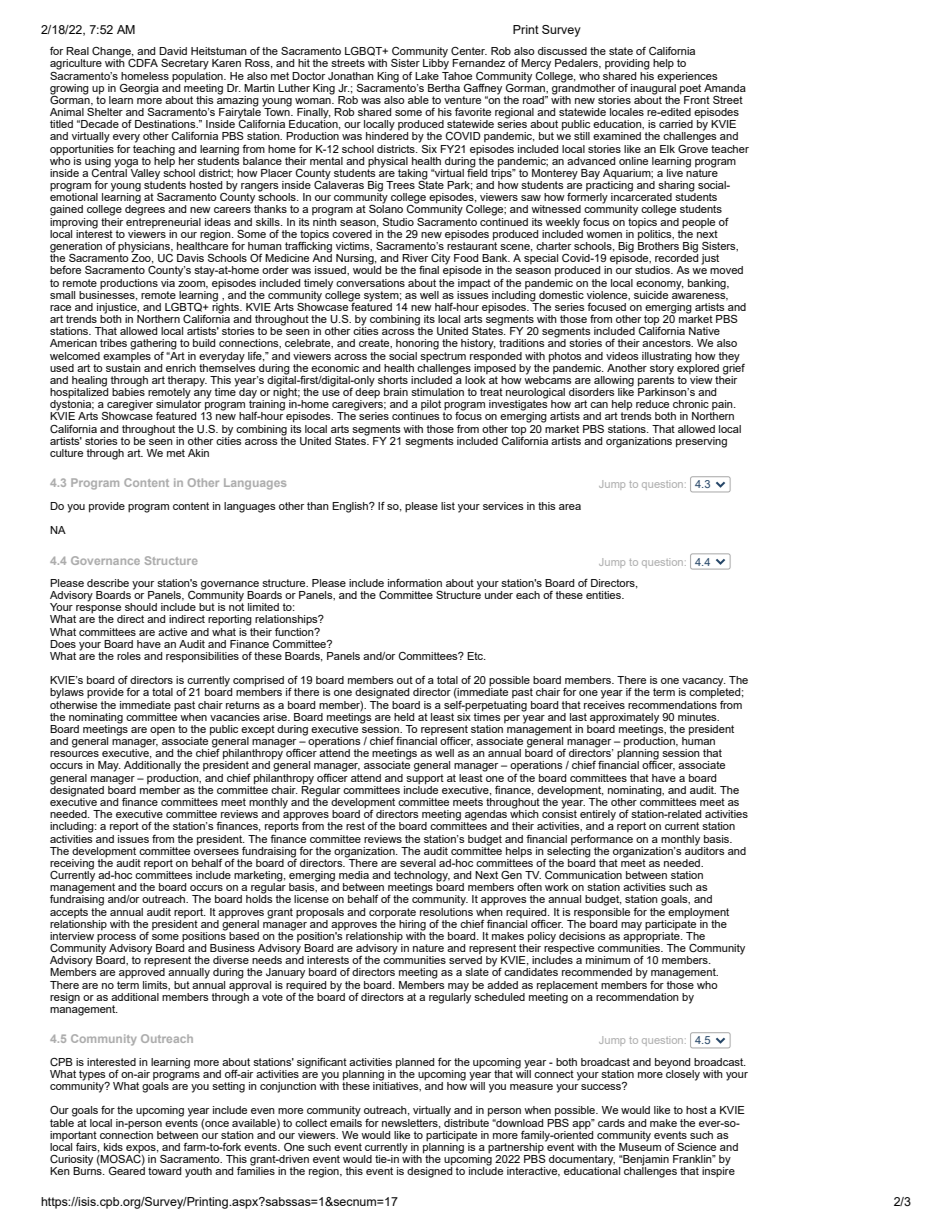 The height and width of the screenshot is (1232, 952). Describe the element at coordinates (651, 295) in the screenshot. I see `suicide` at that location.
